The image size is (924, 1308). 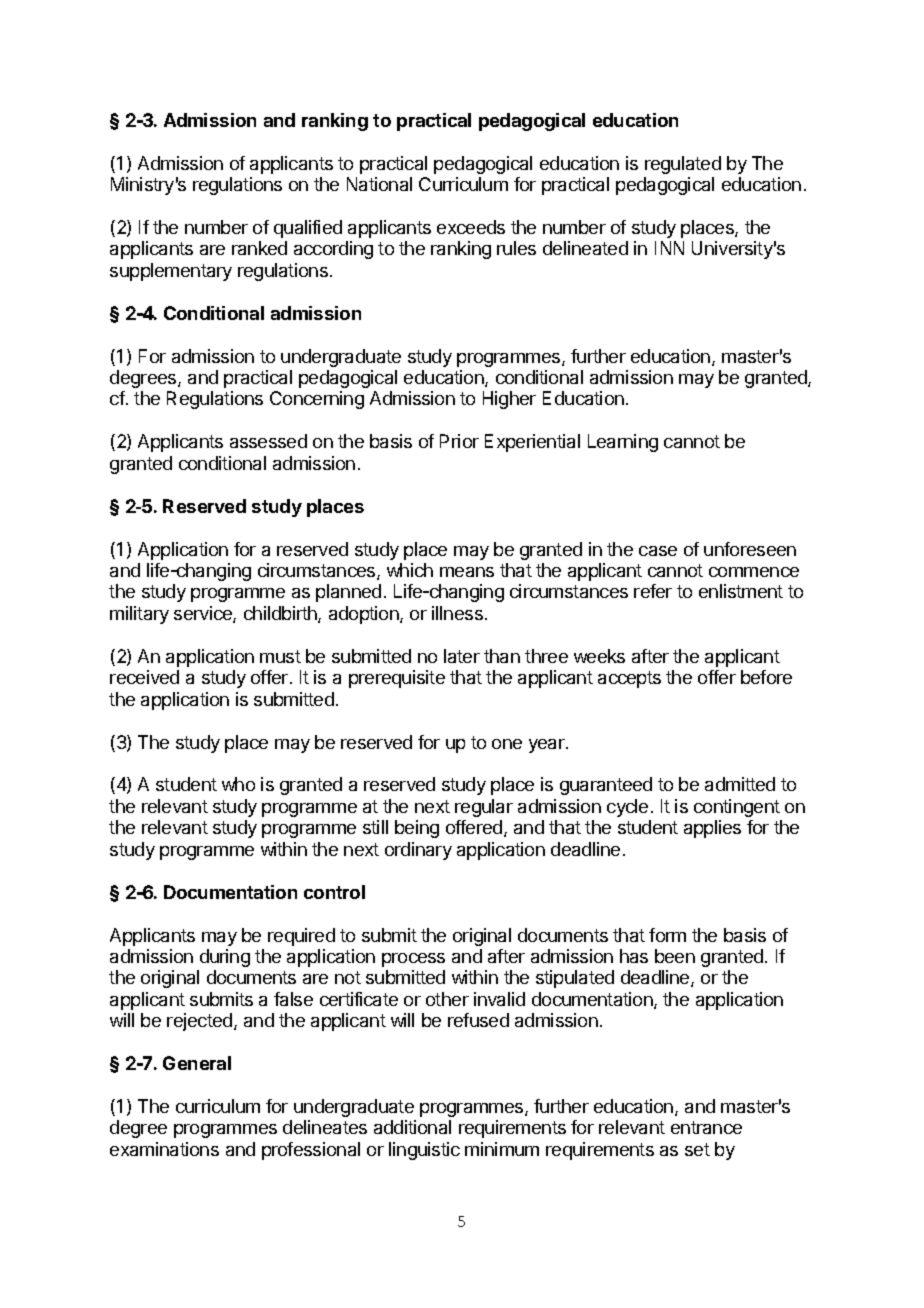 What do you see at coordinates (471, 227) in the screenshot?
I see `exceeds` at bounding box center [471, 227].
